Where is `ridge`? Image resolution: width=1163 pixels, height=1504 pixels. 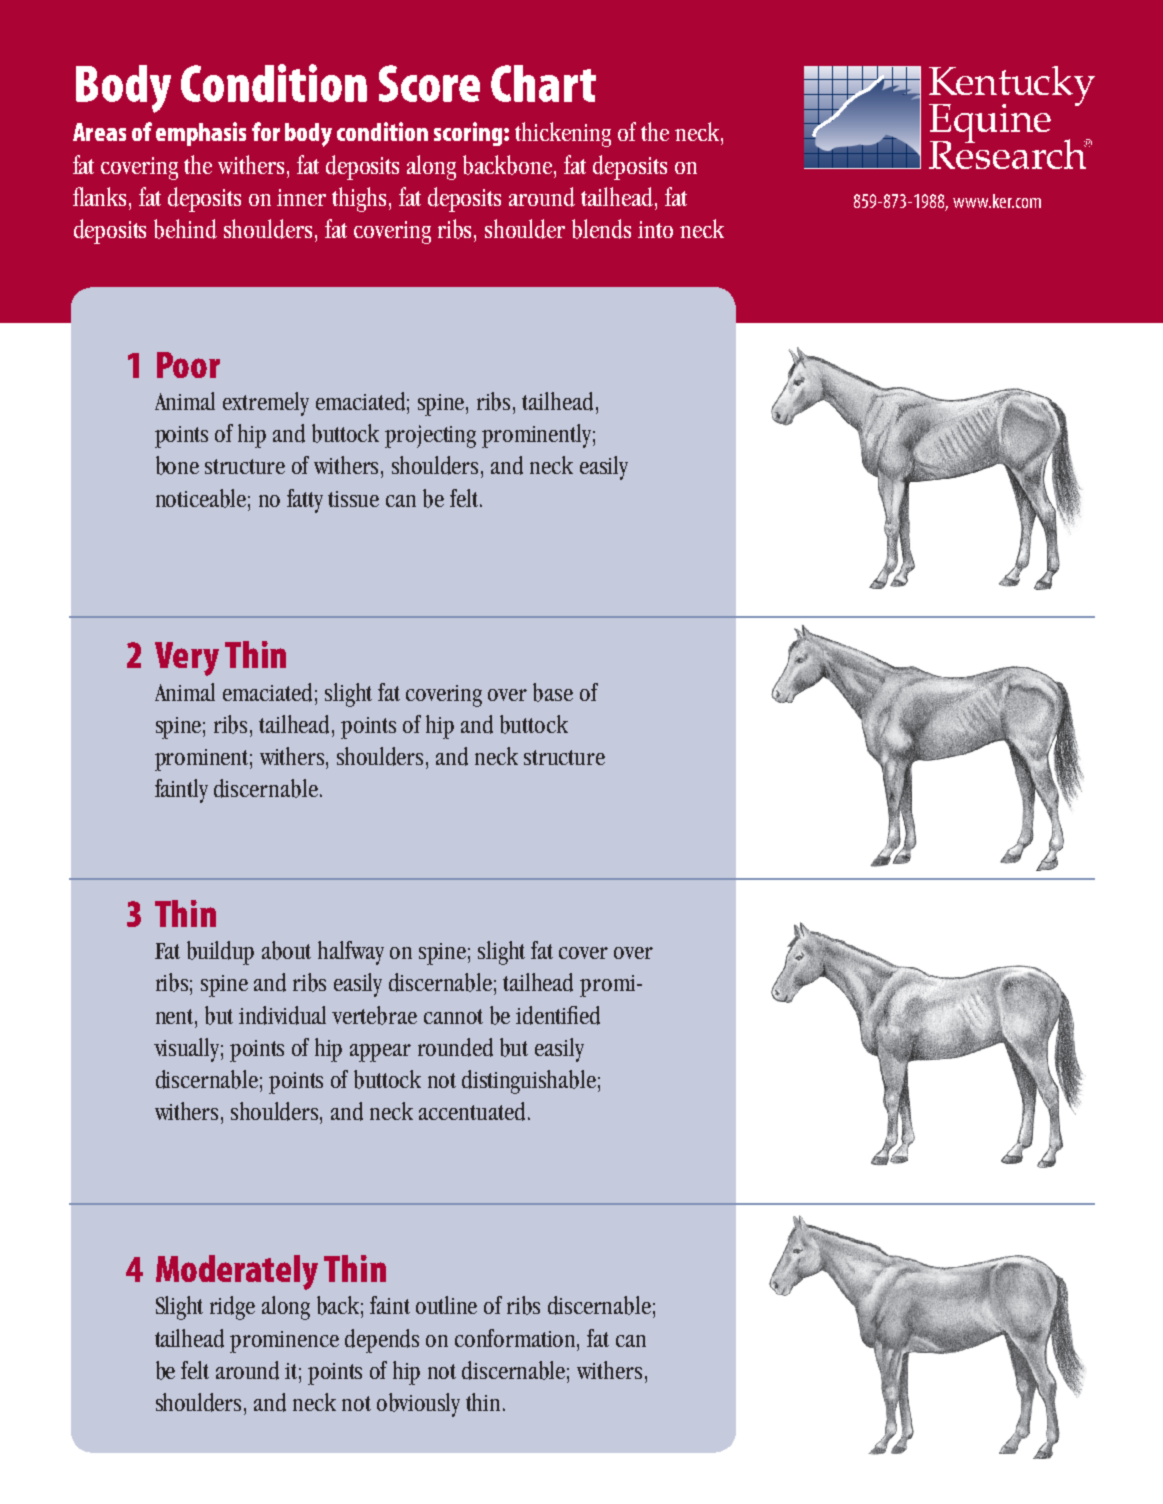
ridge is located at coordinates (232, 1308).
